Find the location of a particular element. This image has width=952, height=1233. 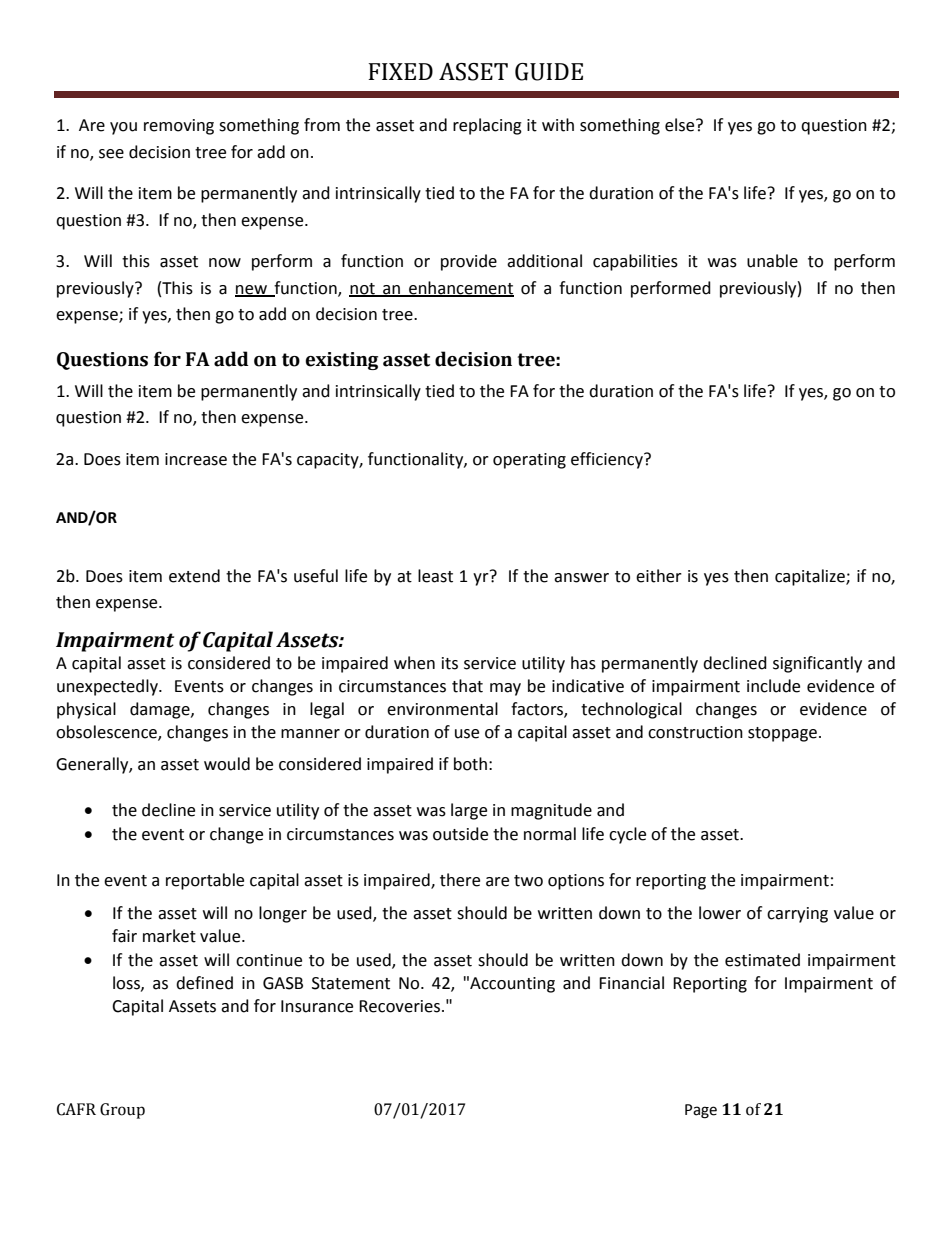

either is located at coordinates (659, 576).
